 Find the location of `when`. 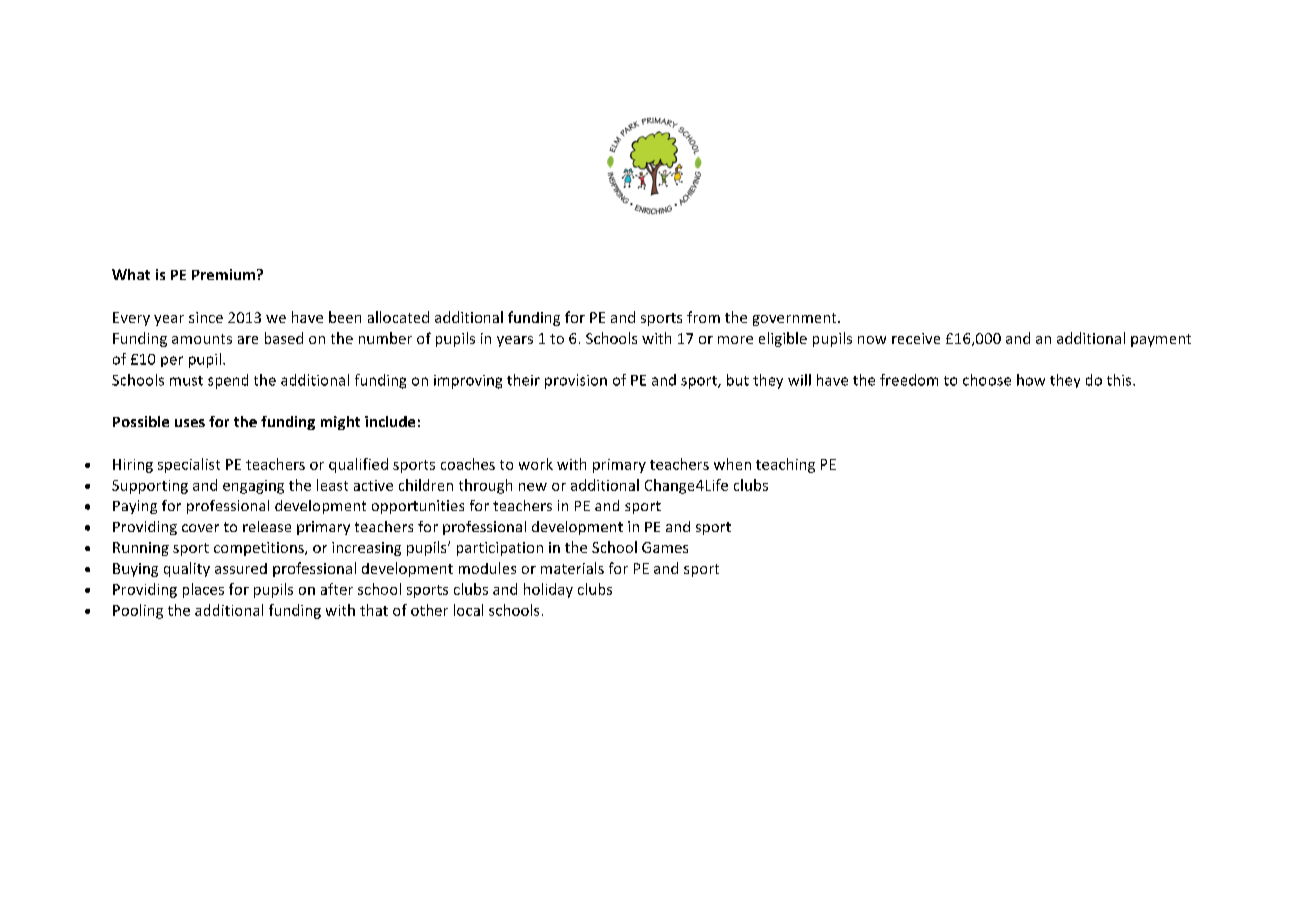

when is located at coordinates (732, 464).
